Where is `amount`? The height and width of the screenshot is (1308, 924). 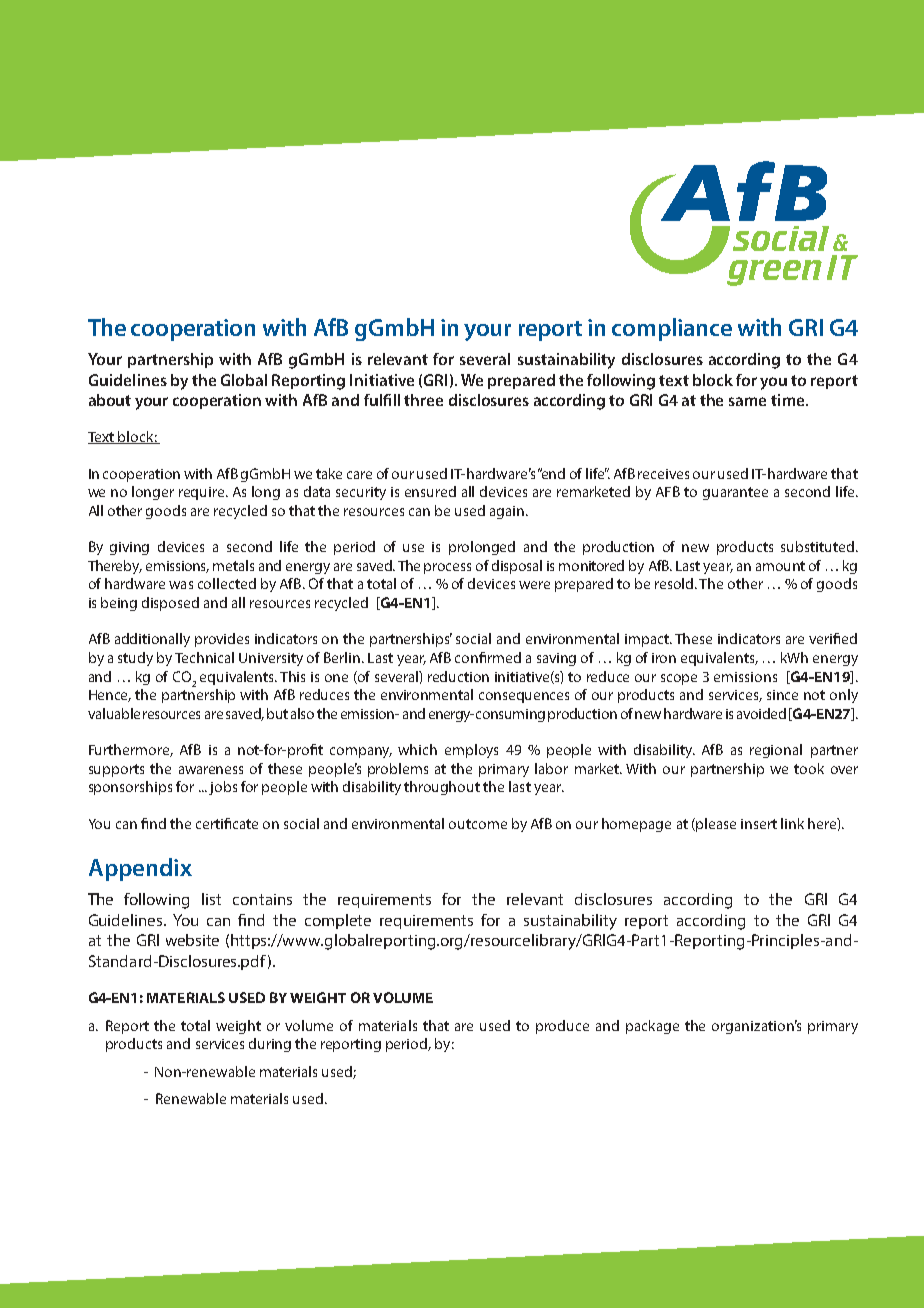
amount is located at coordinates (780, 566).
